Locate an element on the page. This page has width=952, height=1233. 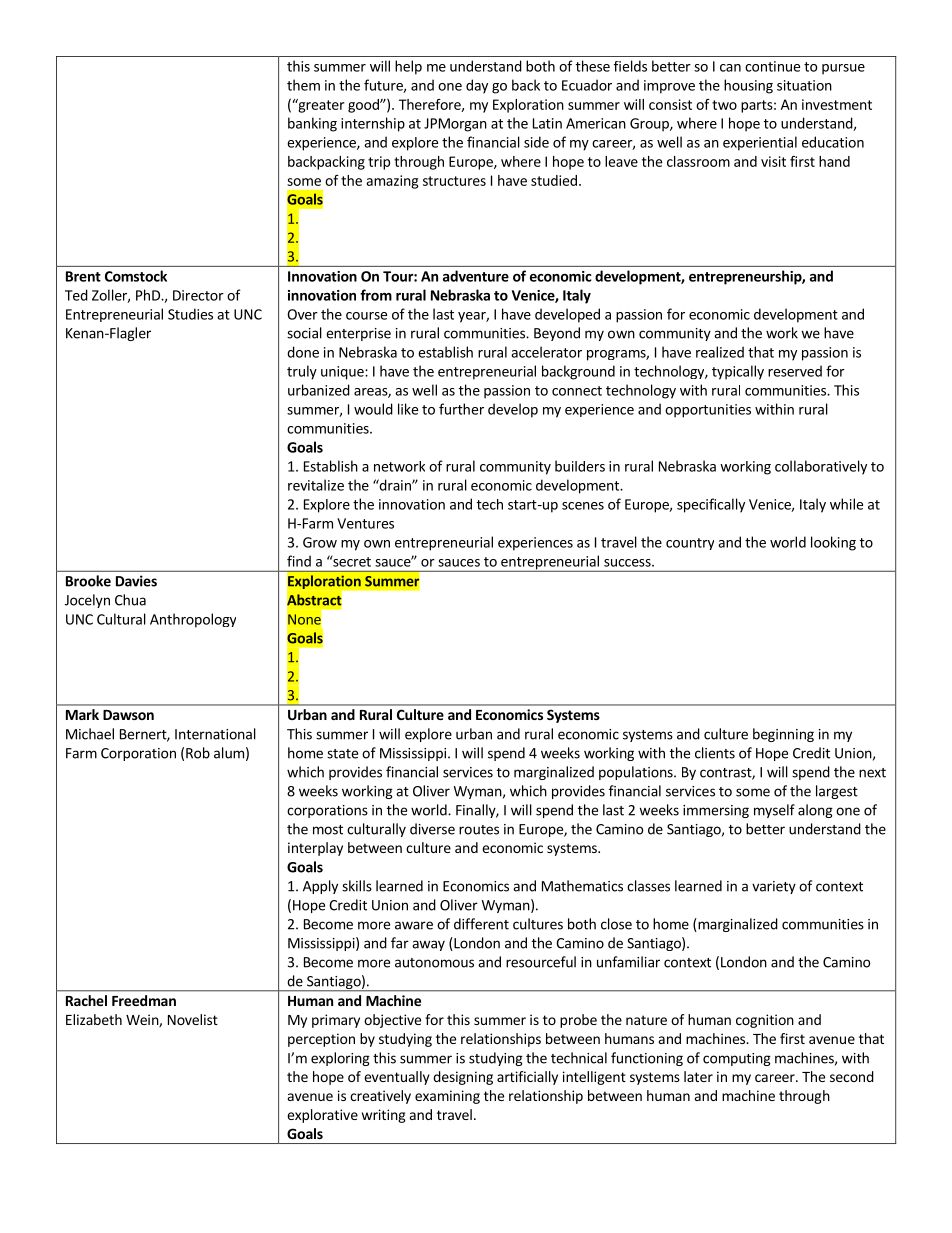
Ventures is located at coordinates (365, 523).
